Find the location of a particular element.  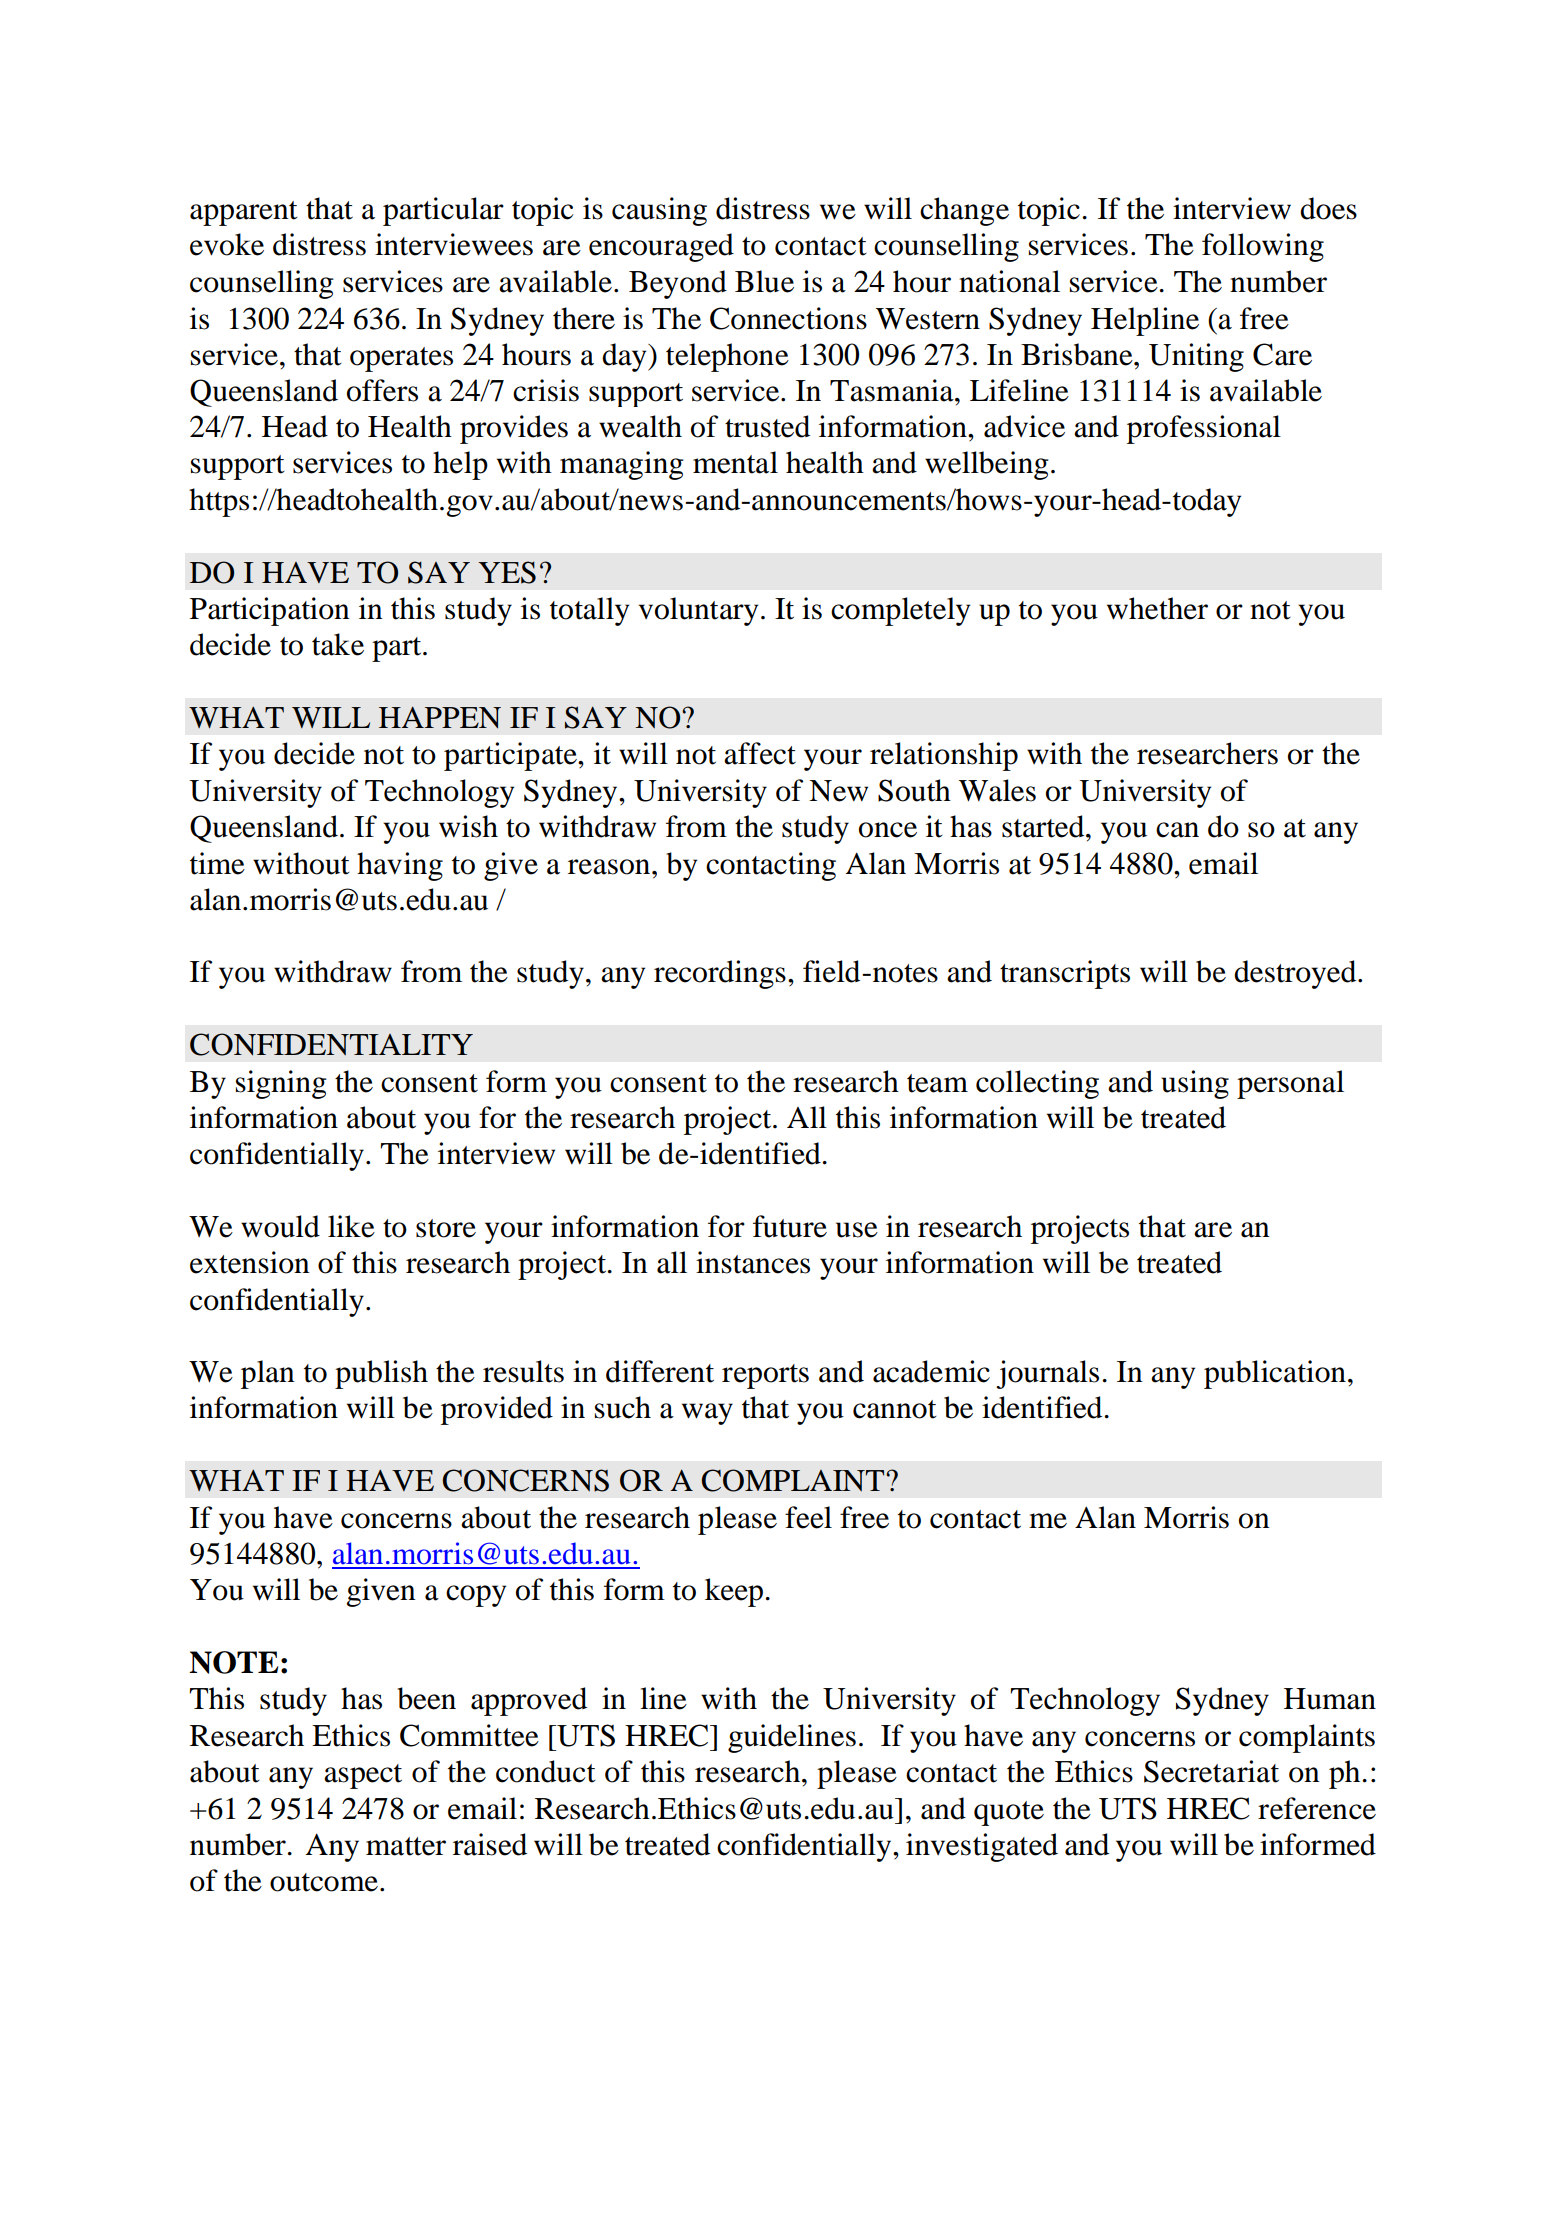

copy is located at coordinates (476, 1596).
